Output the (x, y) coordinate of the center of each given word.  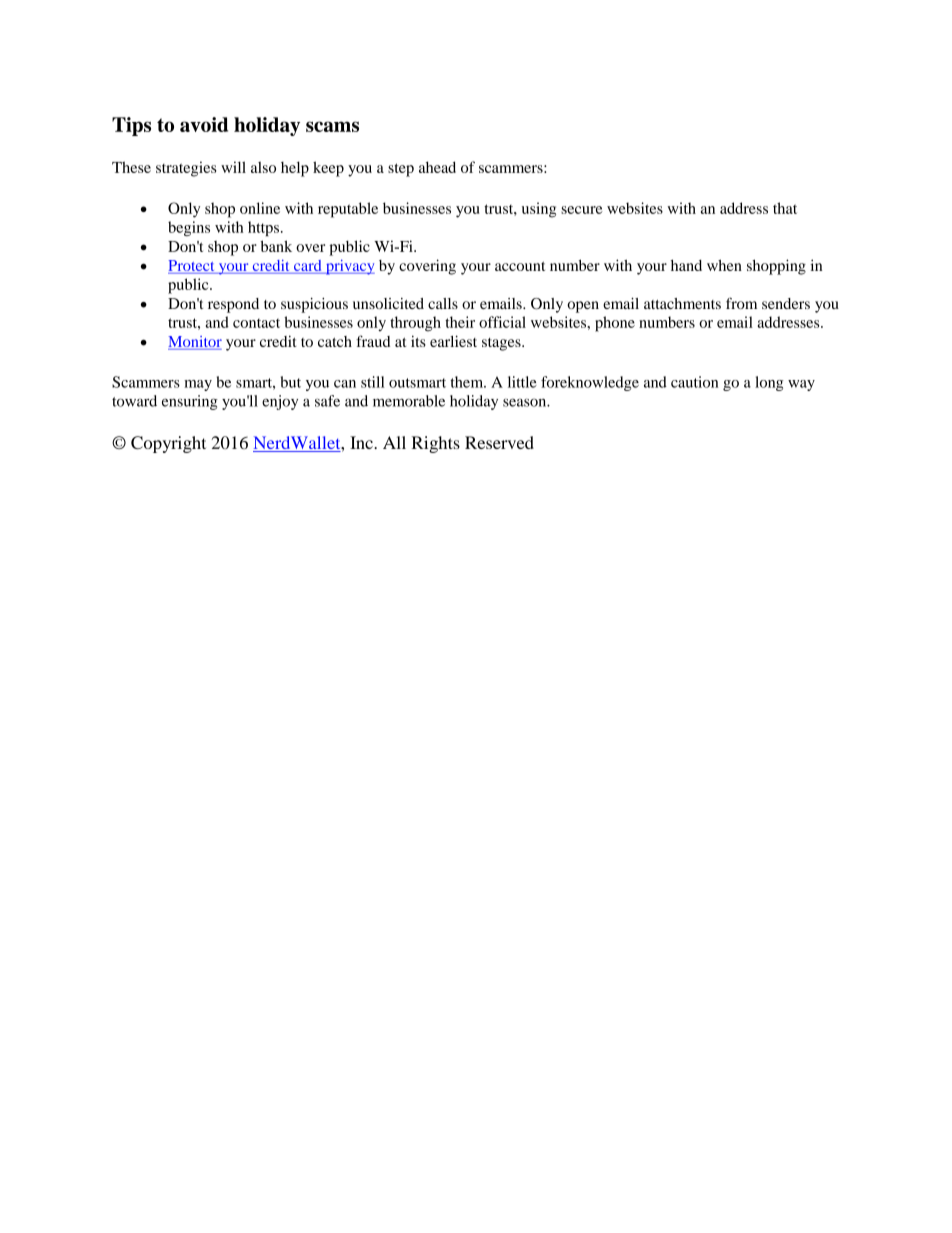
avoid (204, 124)
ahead (437, 167)
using (539, 210)
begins (189, 228)
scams (332, 126)
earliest (453, 341)
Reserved (499, 442)
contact (256, 323)
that (785, 208)
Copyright (168, 444)
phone (615, 324)
